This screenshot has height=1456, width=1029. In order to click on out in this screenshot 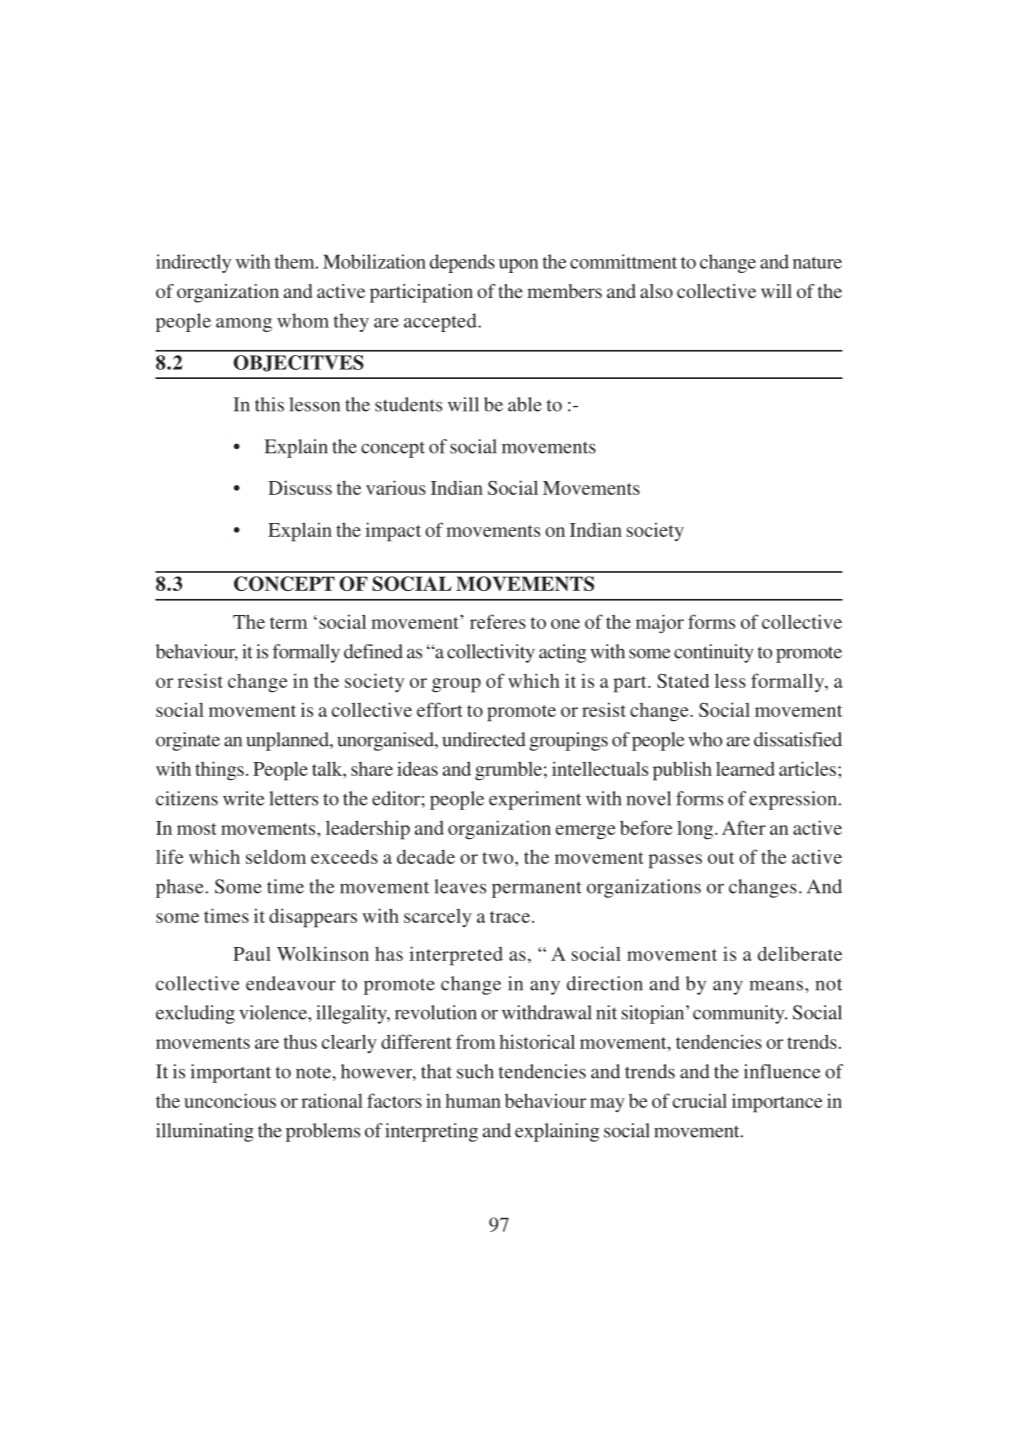, I will do `click(721, 858)`.
